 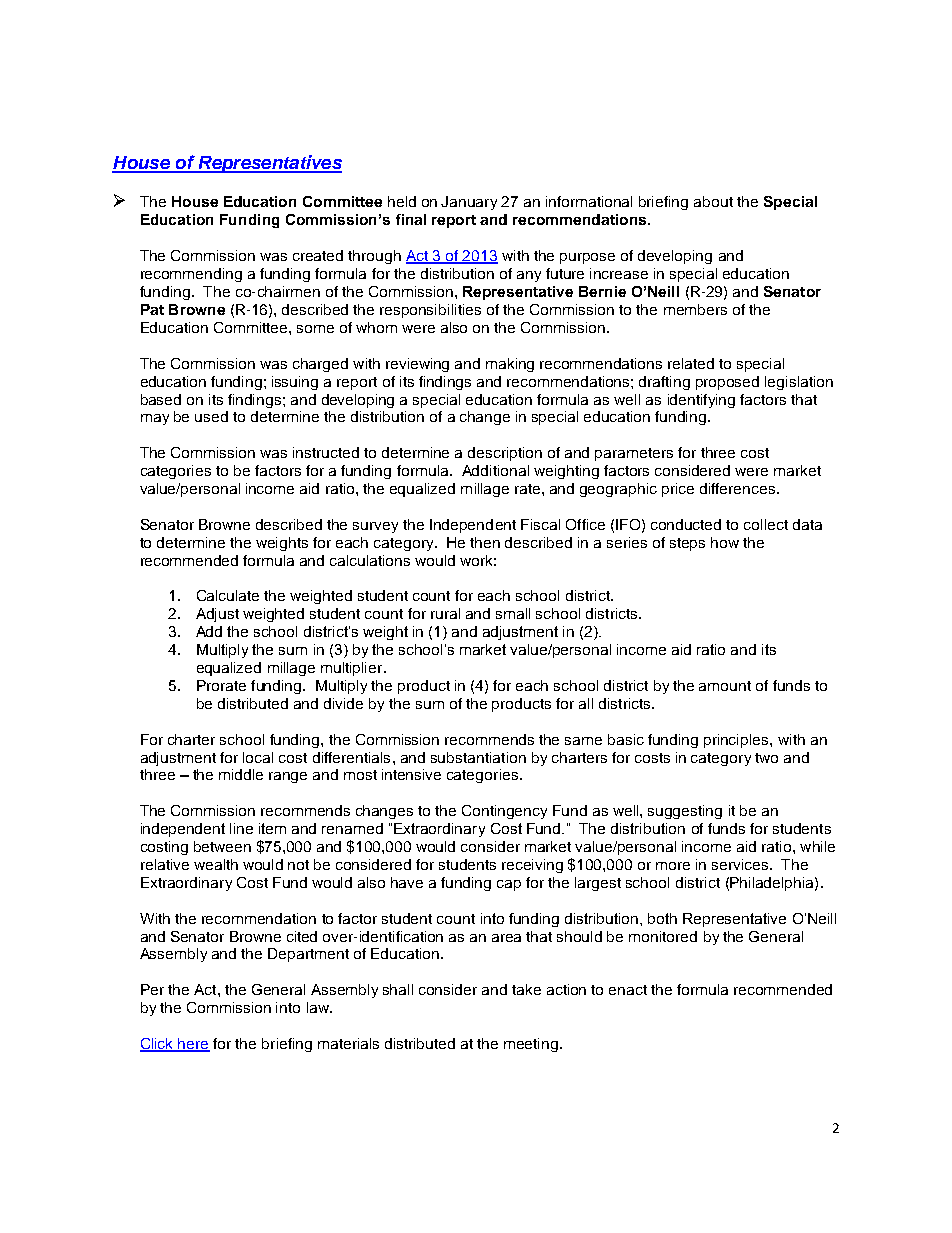 What do you see at coordinates (193, 1045) in the screenshot?
I see `here` at bounding box center [193, 1045].
